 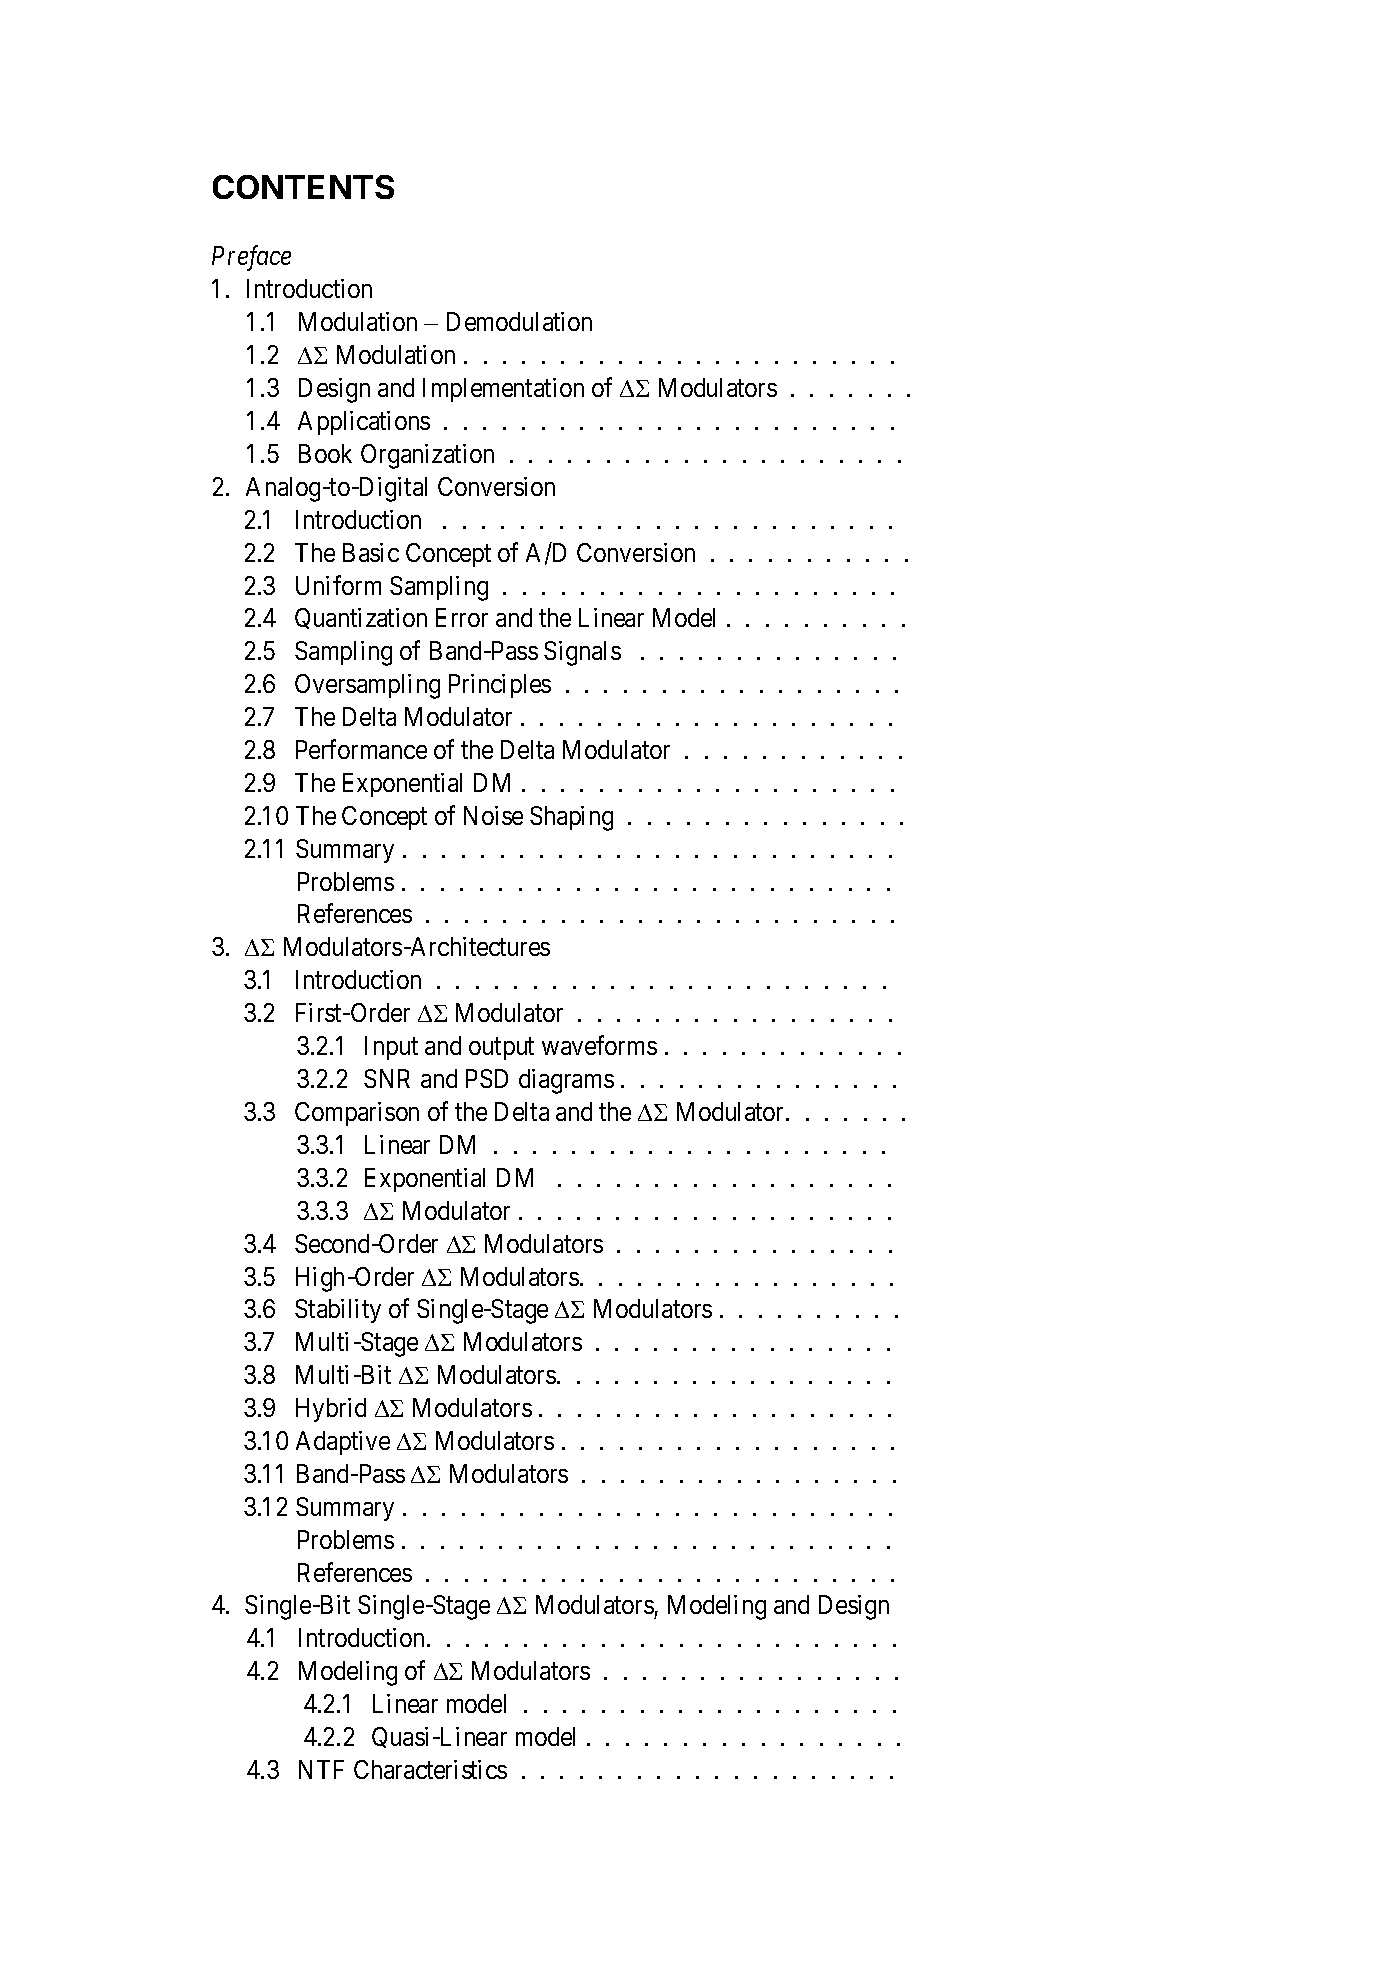 What do you see at coordinates (503, 390) in the screenshot?
I see `Implementation` at bounding box center [503, 390].
